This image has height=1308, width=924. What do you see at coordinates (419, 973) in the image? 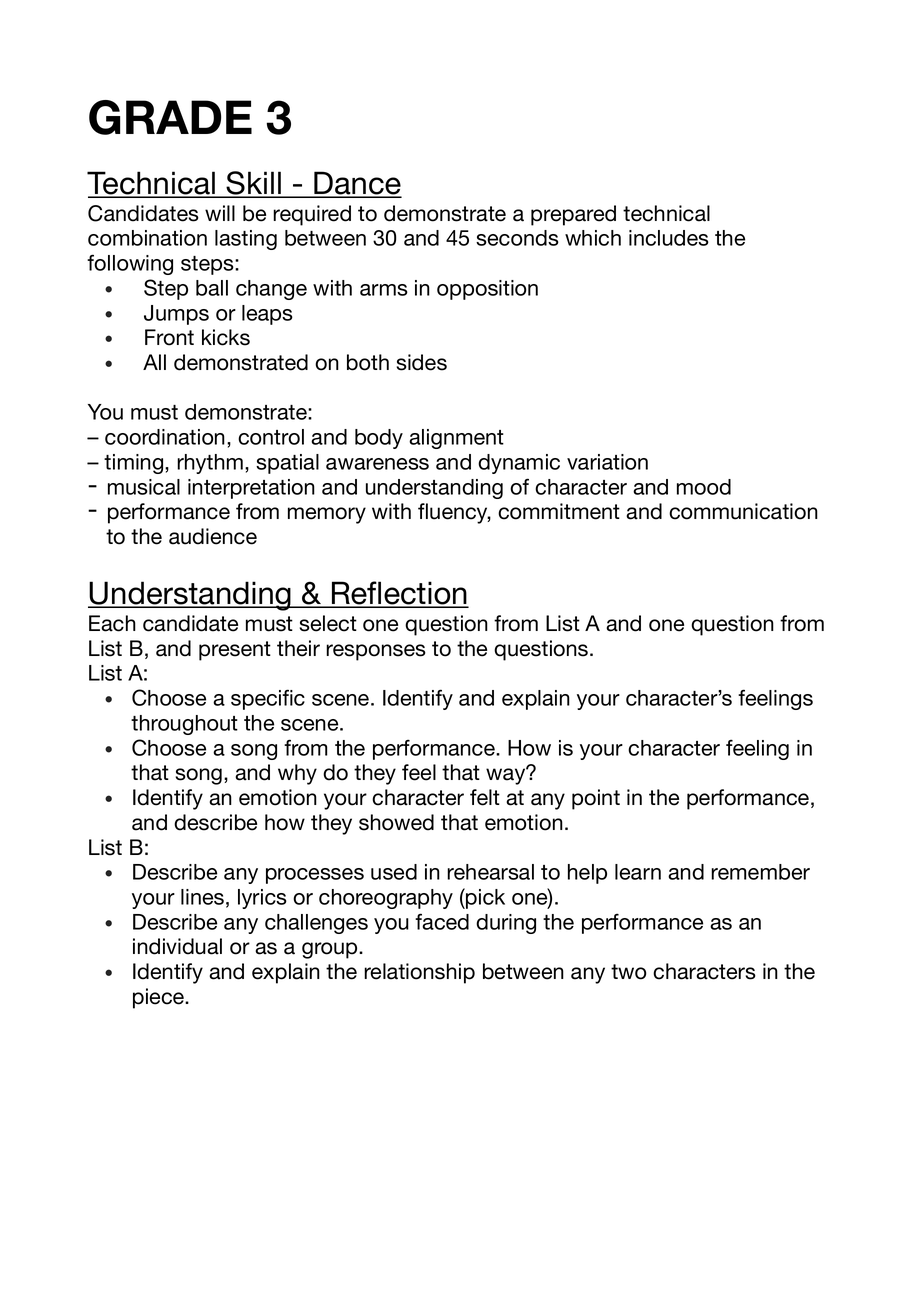
I see `relationship` at bounding box center [419, 973].
